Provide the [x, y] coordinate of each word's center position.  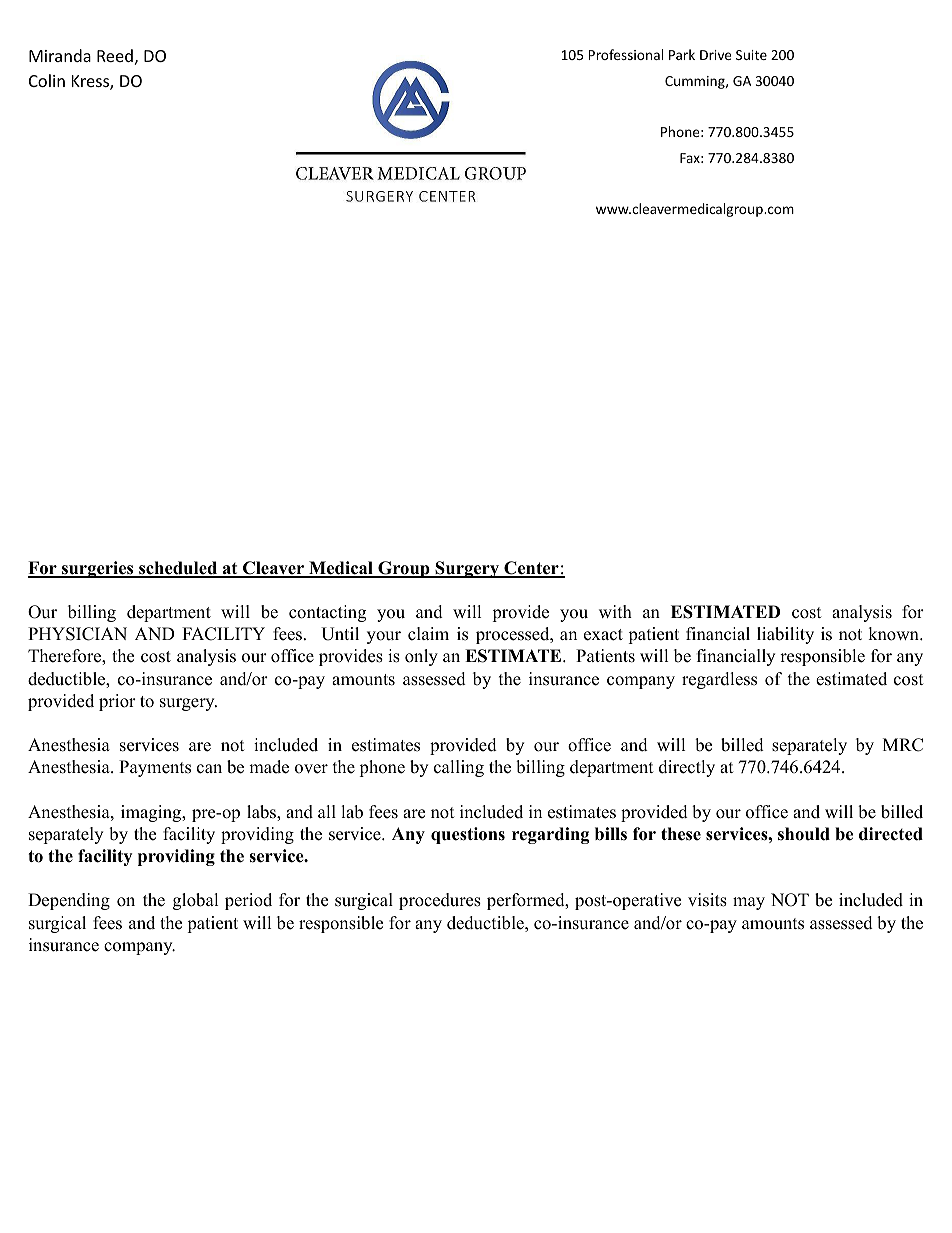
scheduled [178, 569]
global [196, 901]
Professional [626, 54]
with [615, 611]
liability [785, 635]
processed [514, 635]
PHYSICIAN [77, 634]
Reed [115, 55]
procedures [440, 901]
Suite [751, 55]
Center [531, 569]
